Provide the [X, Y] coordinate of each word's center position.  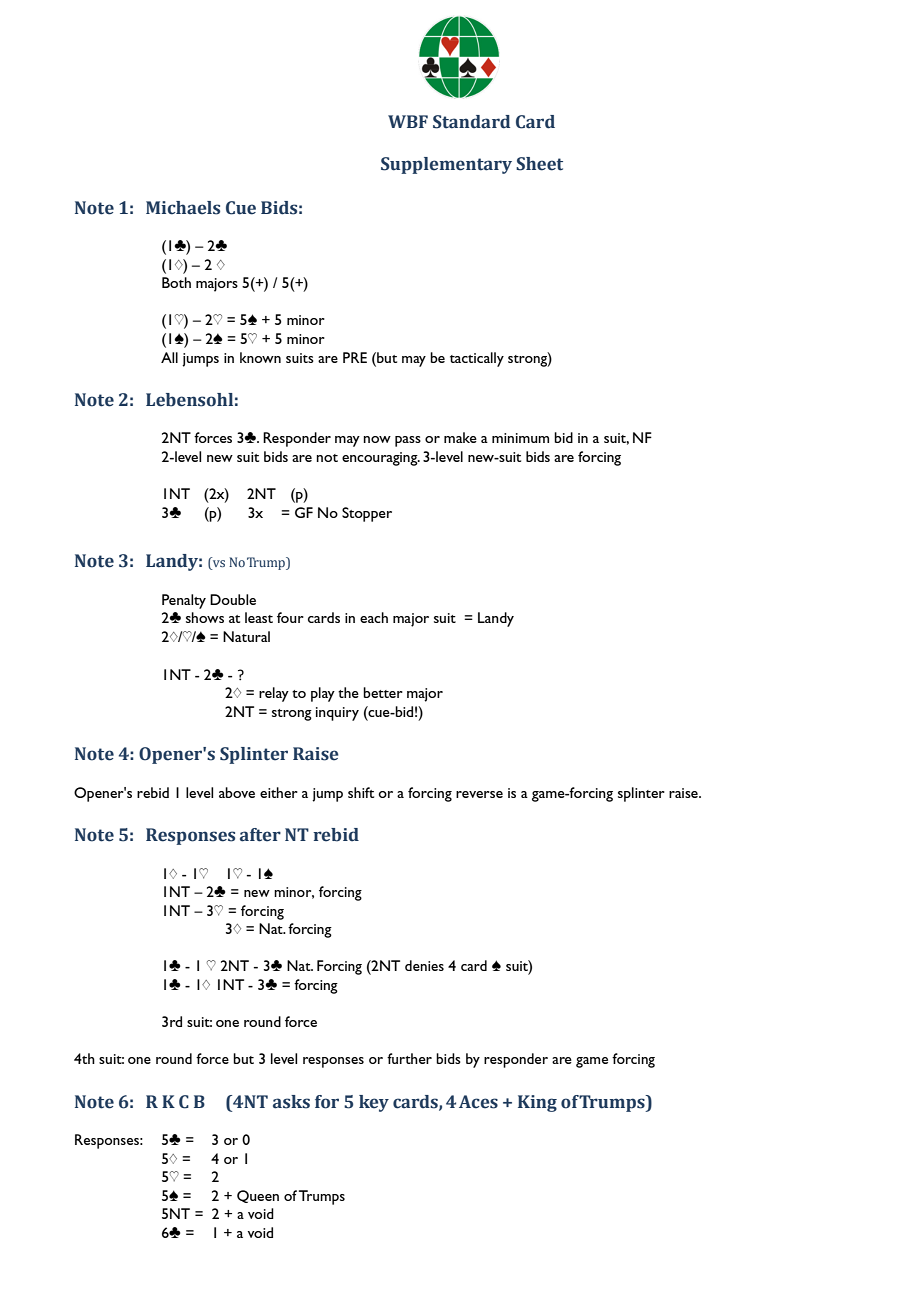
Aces [478, 1102]
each [374, 617]
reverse [479, 794]
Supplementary [446, 165]
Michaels [183, 208]
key [374, 1103]
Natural [246, 636]
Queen [258, 1196]
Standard [471, 122]
